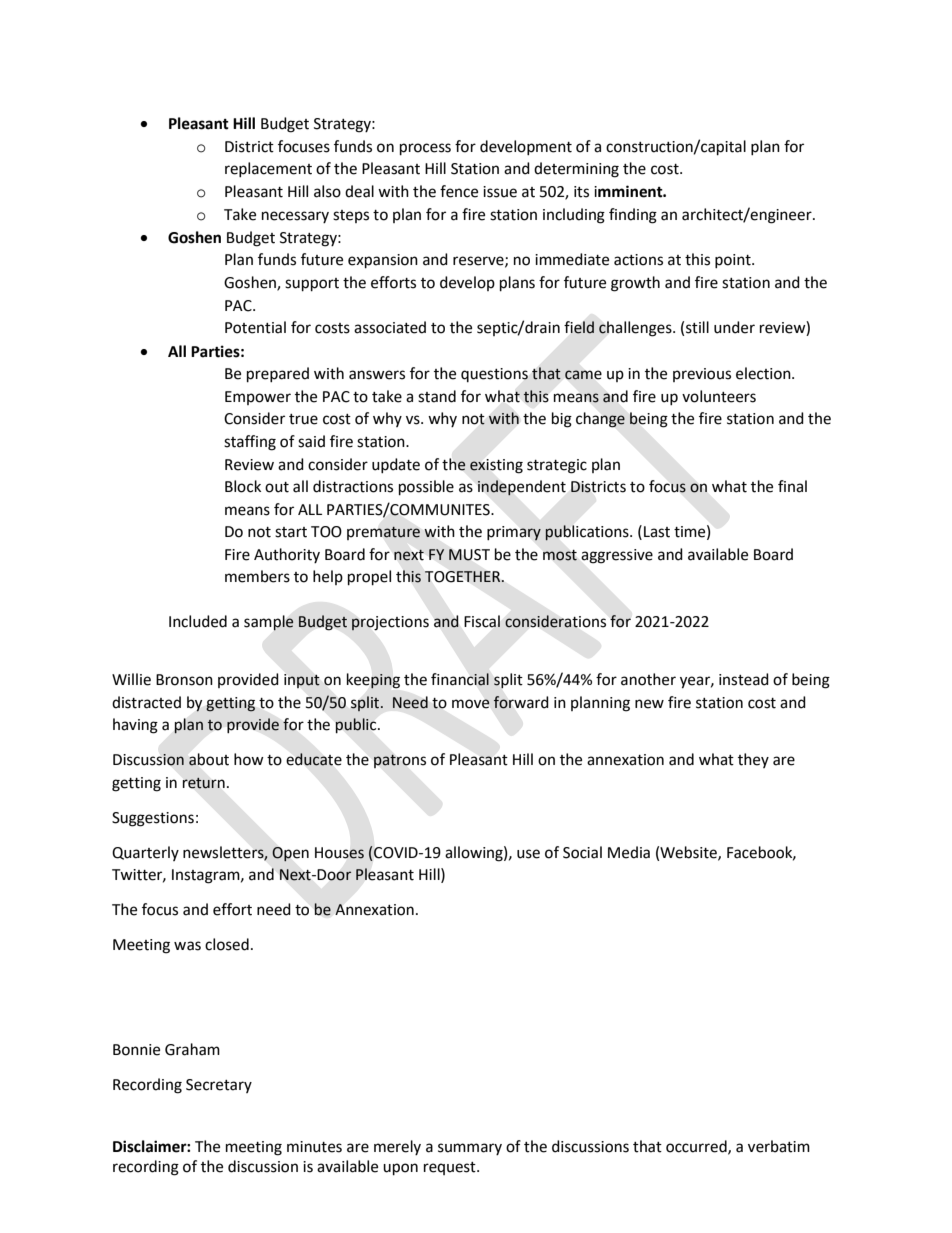 The width and height of the document is (952, 1233). What do you see at coordinates (268, 169) in the document?
I see `replacement` at bounding box center [268, 169].
